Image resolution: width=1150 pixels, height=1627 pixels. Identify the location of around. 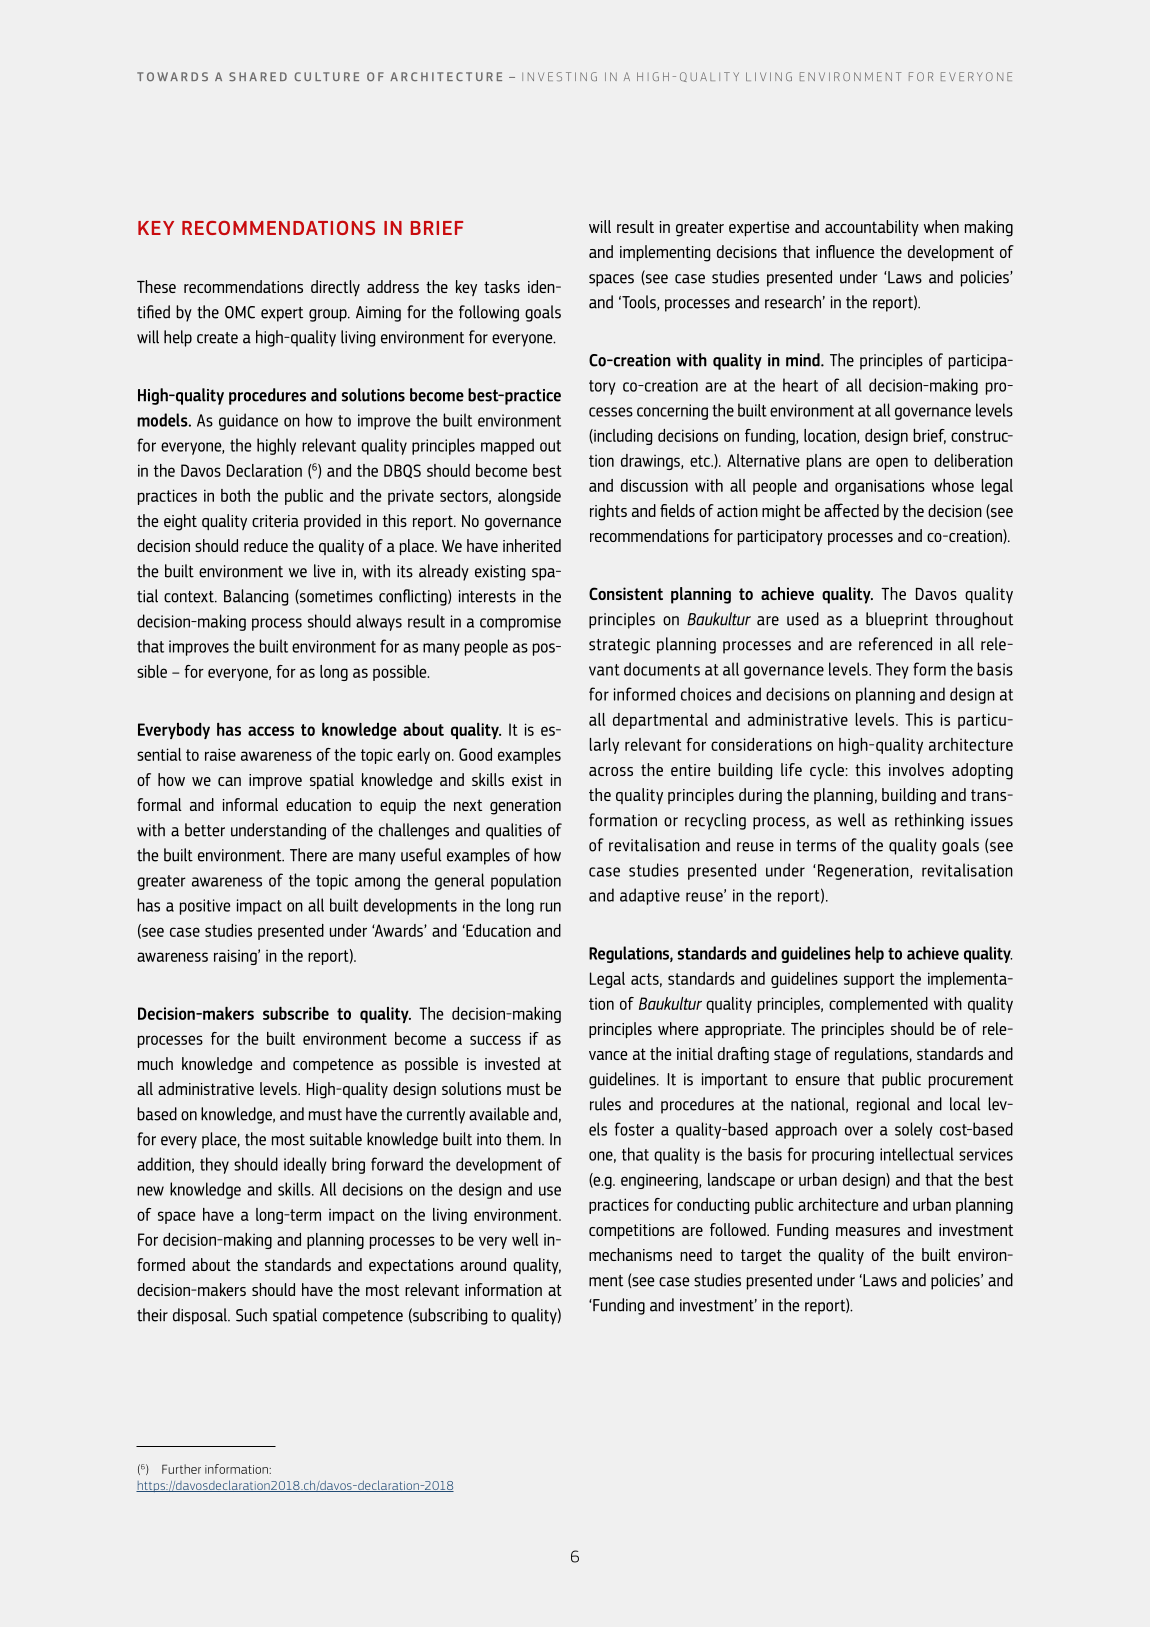
(483, 1264).
